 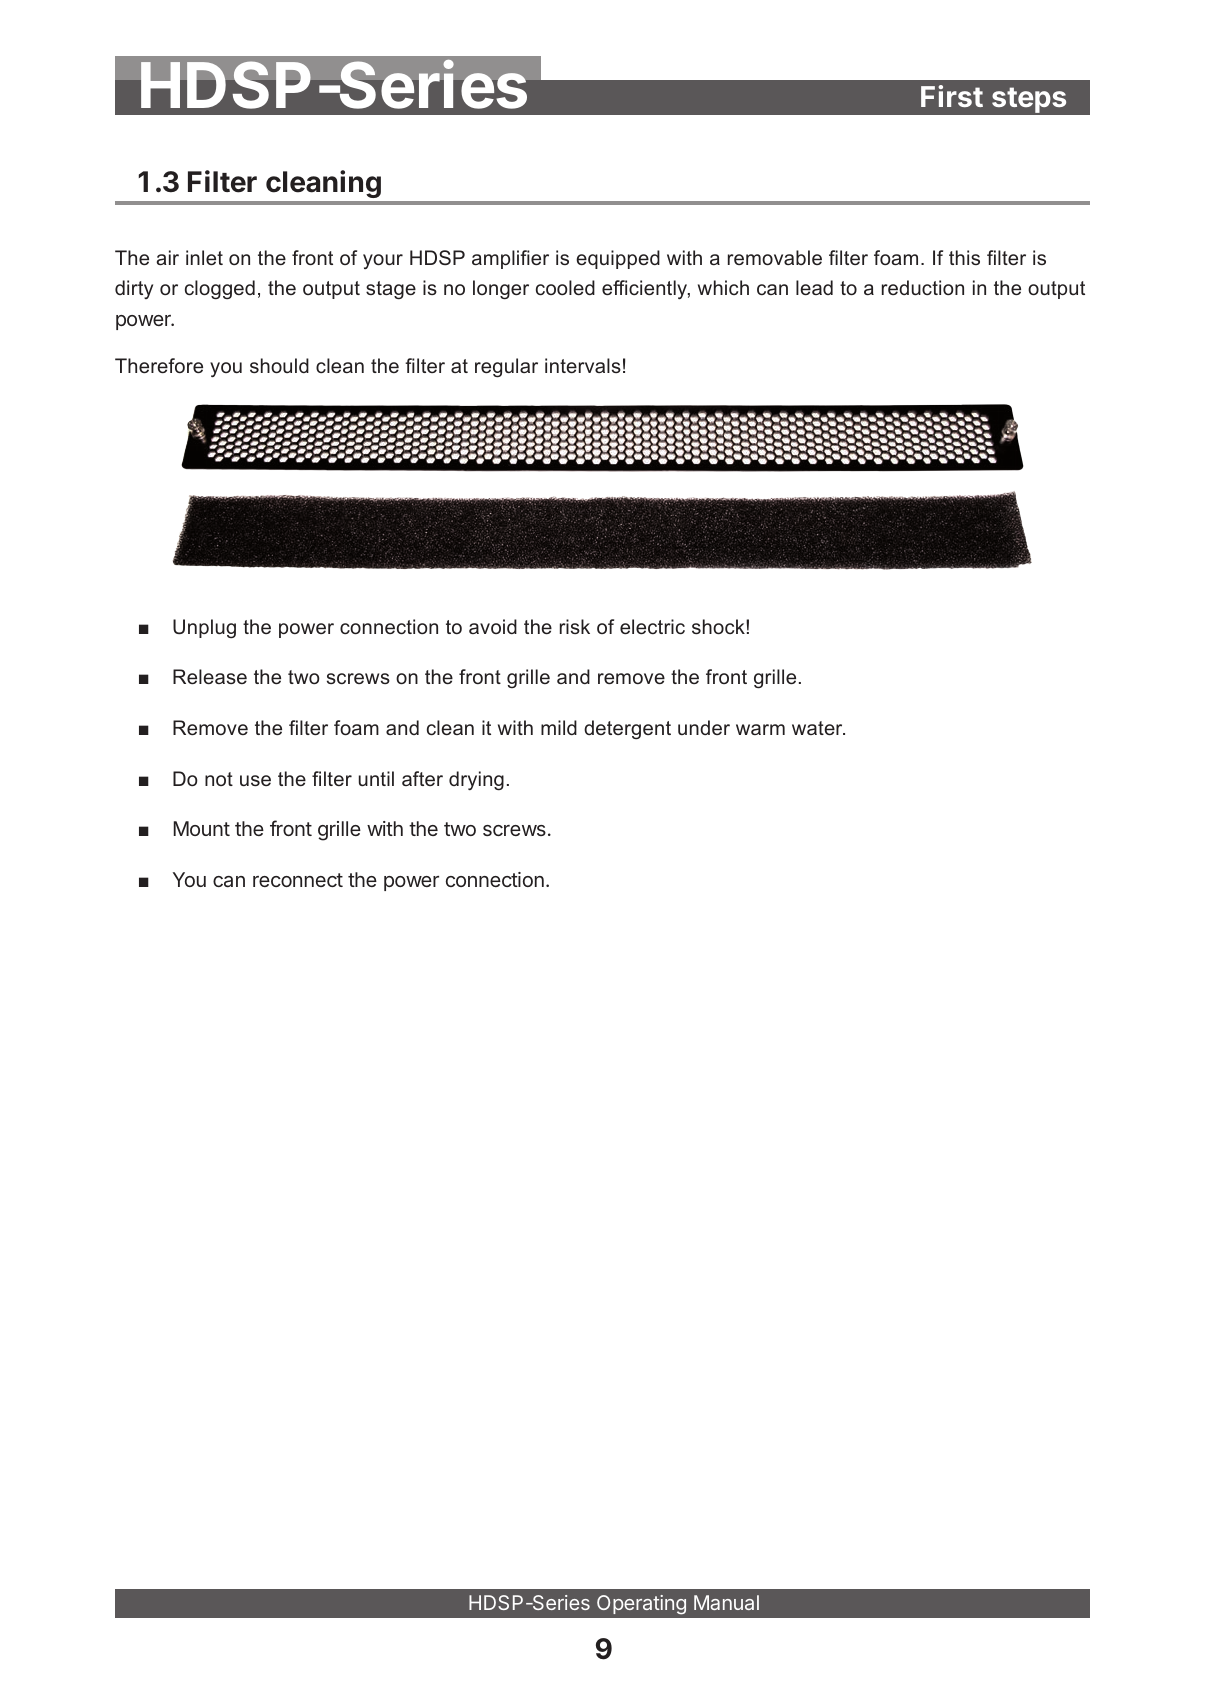 What do you see at coordinates (760, 729) in the screenshot?
I see `warm` at bounding box center [760, 729].
